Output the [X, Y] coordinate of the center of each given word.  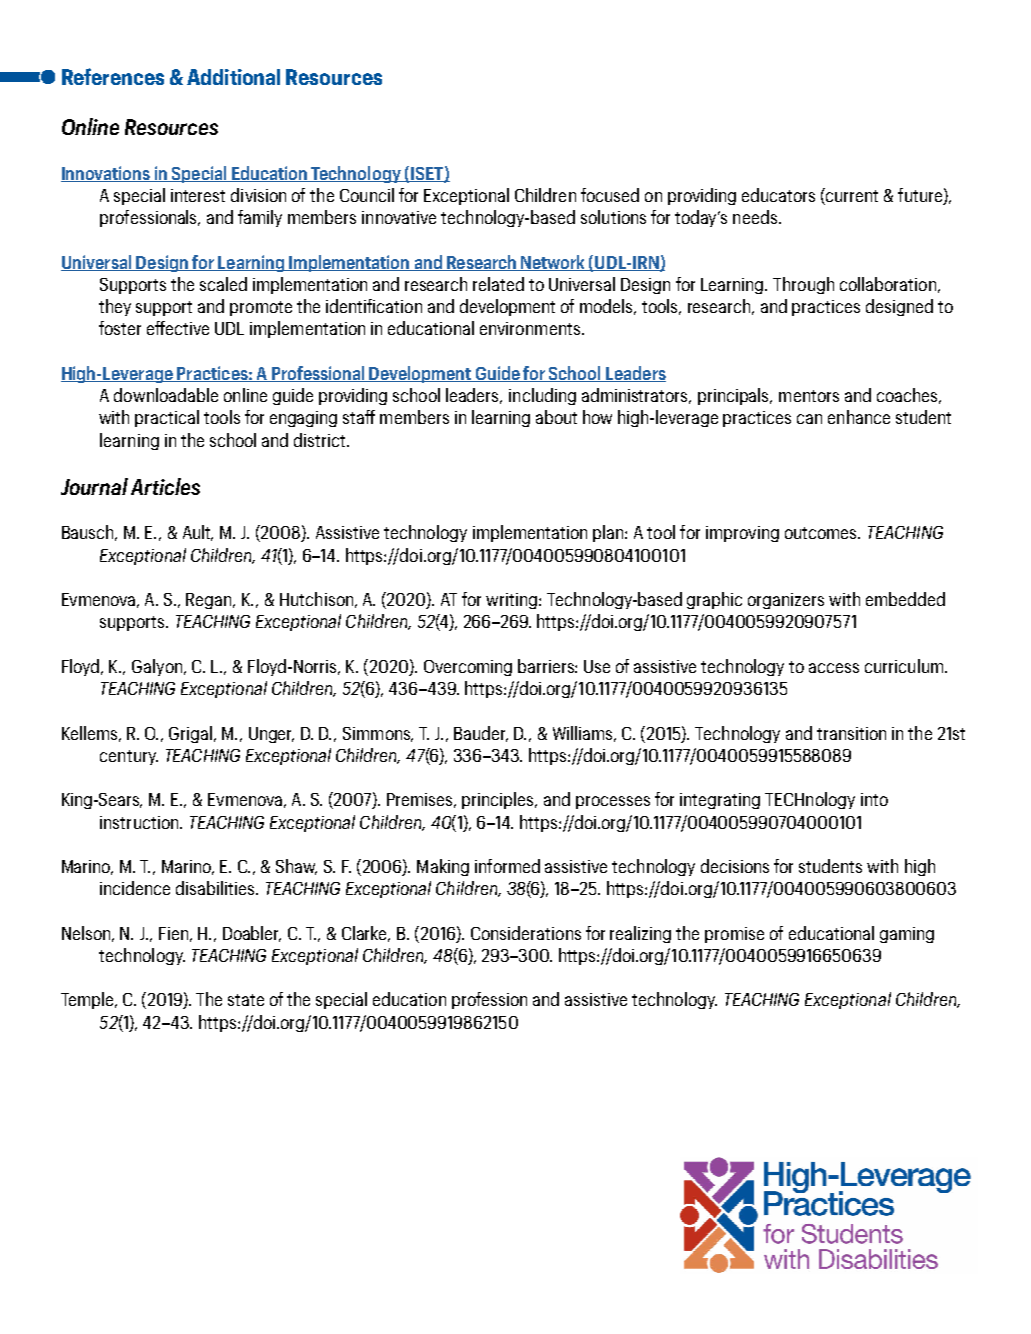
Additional [233, 77]
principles [499, 800]
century [129, 757]
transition [851, 733]
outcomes [822, 533]
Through [803, 285]
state [246, 1000]
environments [531, 328]
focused [610, 195]
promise [734, 935]
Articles [165, 486]
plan [609, 533]
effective [178, 328]
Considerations [526, 933]
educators [778, 195]
